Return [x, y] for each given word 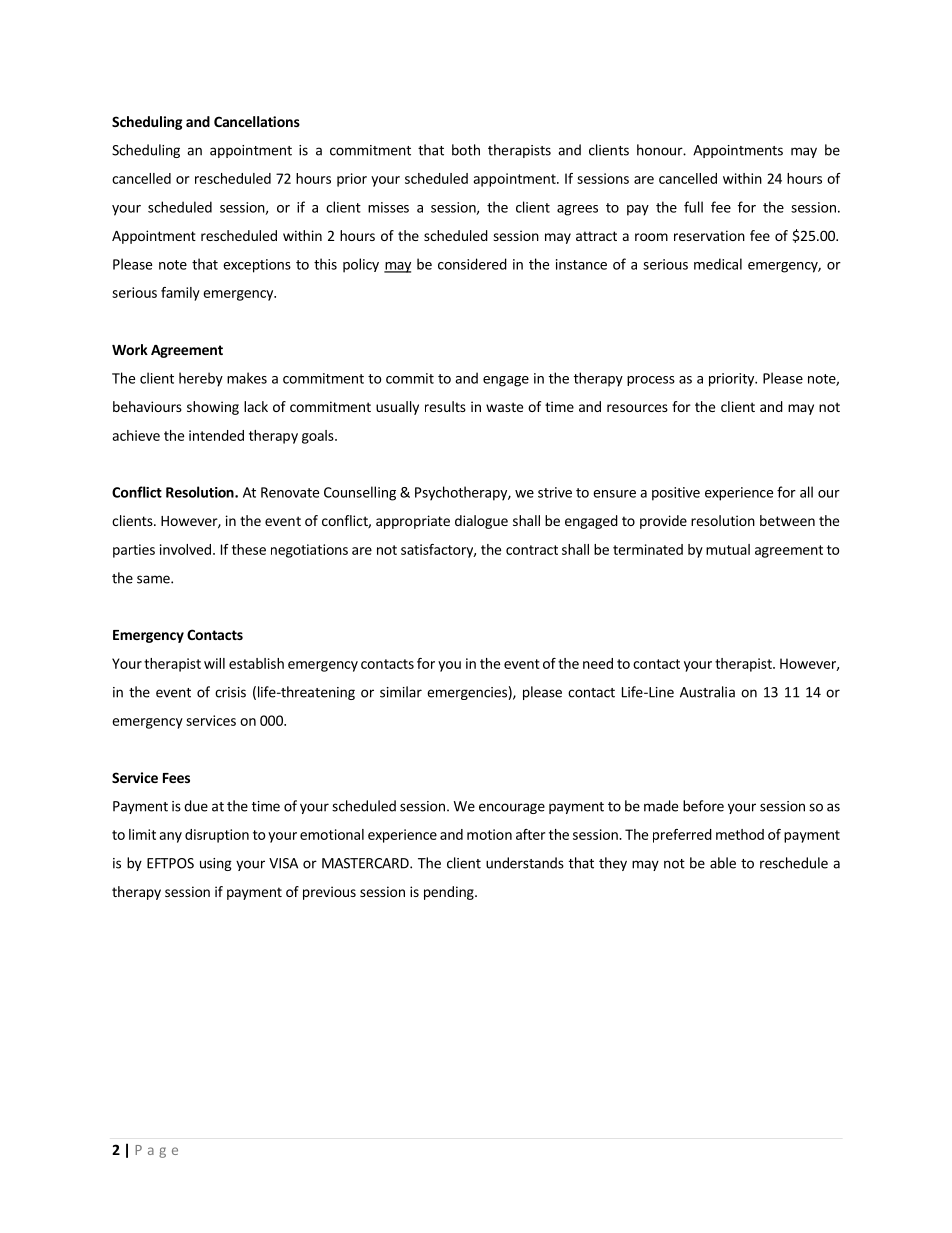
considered [472, 264]
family [180, 294]
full [693, 207]
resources [637, 408]
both [466, 150]
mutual [728, 549]
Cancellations [257, 121]
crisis [230, 692]
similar [401, 692]
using [216, 864]
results [445, 406]
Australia [707, 692]
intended [216, 435]
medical [718, 264]
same [154, 579]
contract [532, 550]
